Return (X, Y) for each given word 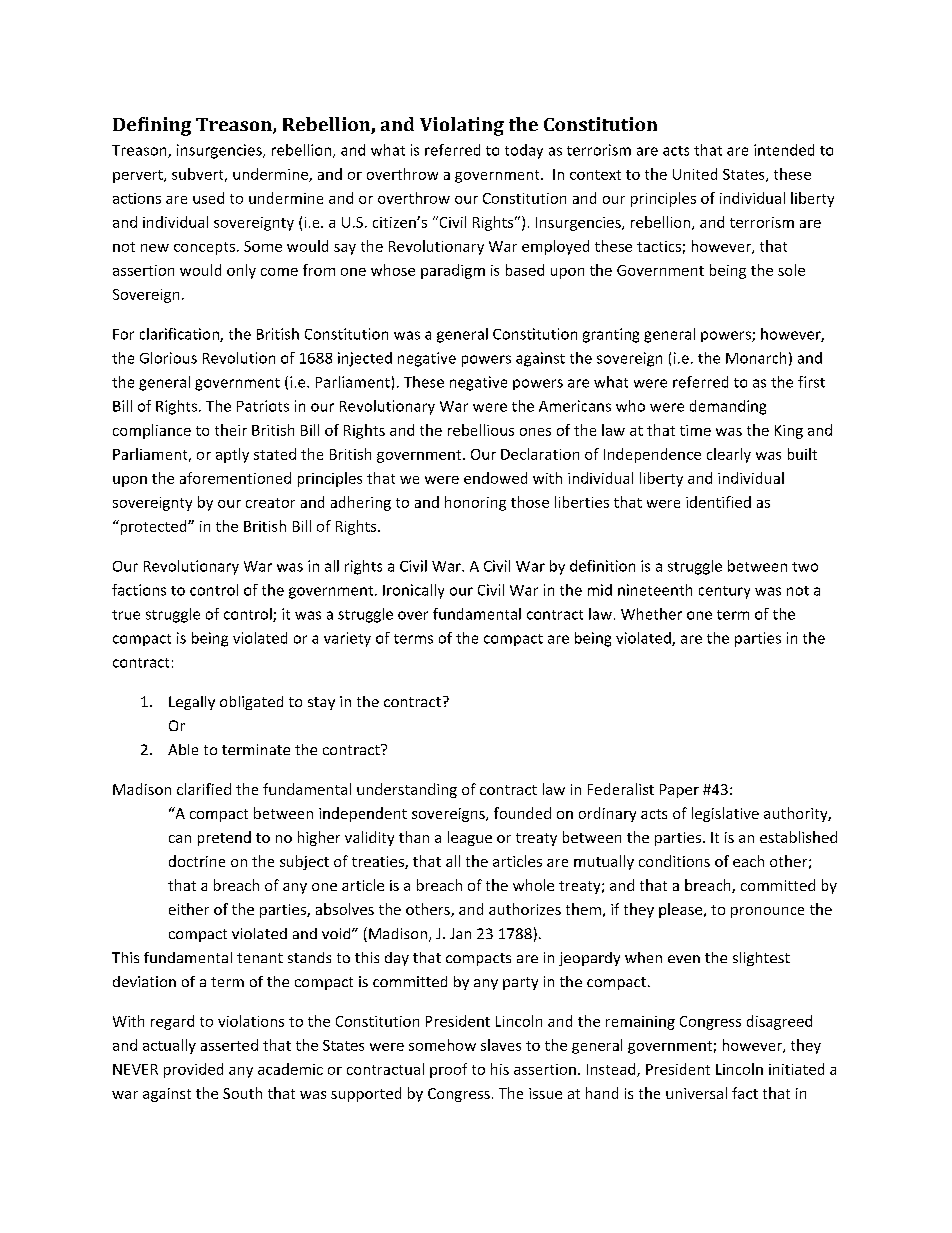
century (724, 592)
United (695, 174)
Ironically (413, 591)
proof (448, 1070)
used (208, 198)
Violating (462, 126)
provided (193, 1070)
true (126, 615)
